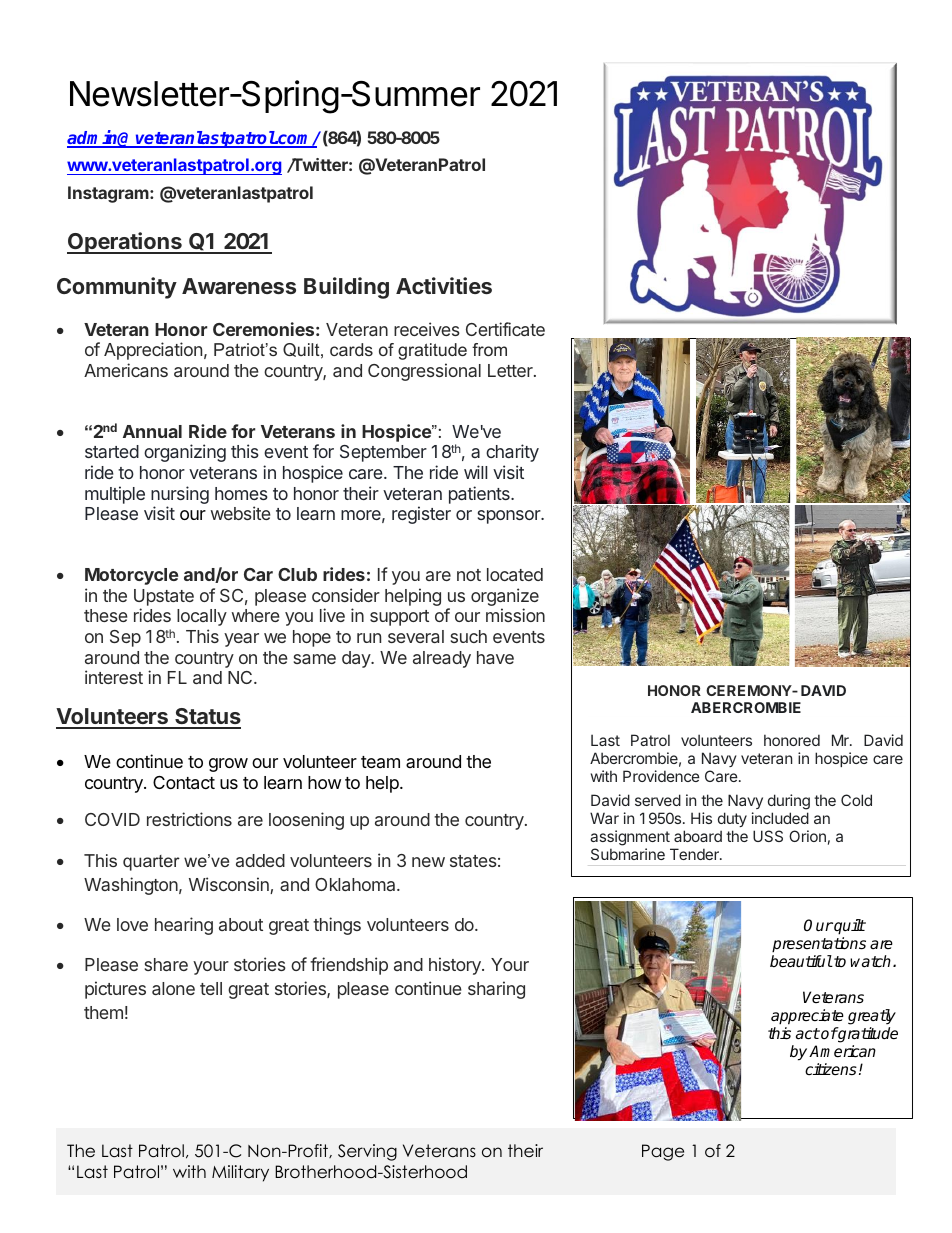 Image resolution: width=952 pixels, height=1233 pixels. I want to click on Operations, so click(125, 243).
